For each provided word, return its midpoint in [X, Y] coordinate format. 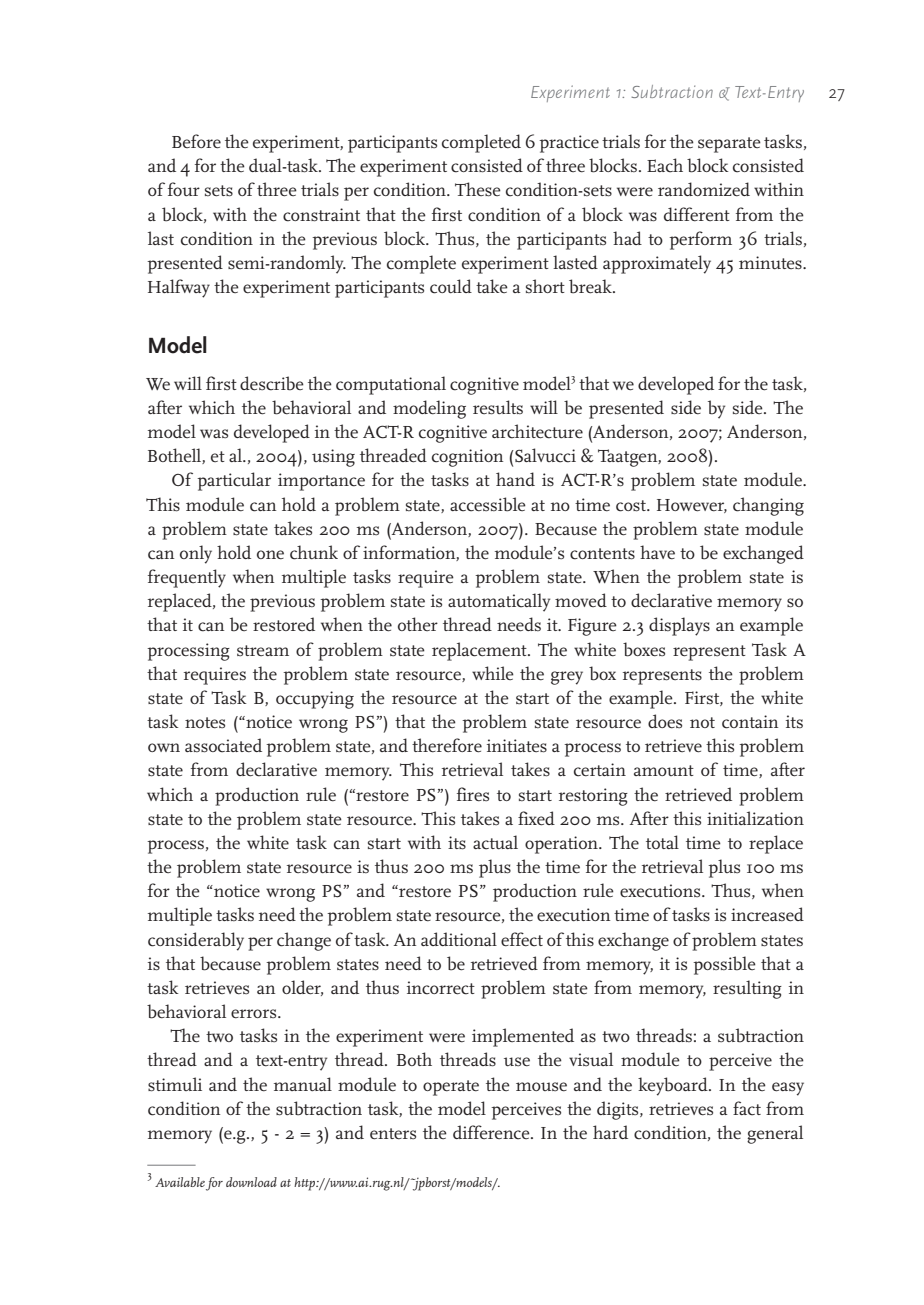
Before [196, 141]
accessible [488, 504]
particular [234, 481]
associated [223, 745]
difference [492, 1132]
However [692, 506]
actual [495, 842]
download [251, 1182]
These [478, 189]
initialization [755, 818]
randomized [704, 189]
